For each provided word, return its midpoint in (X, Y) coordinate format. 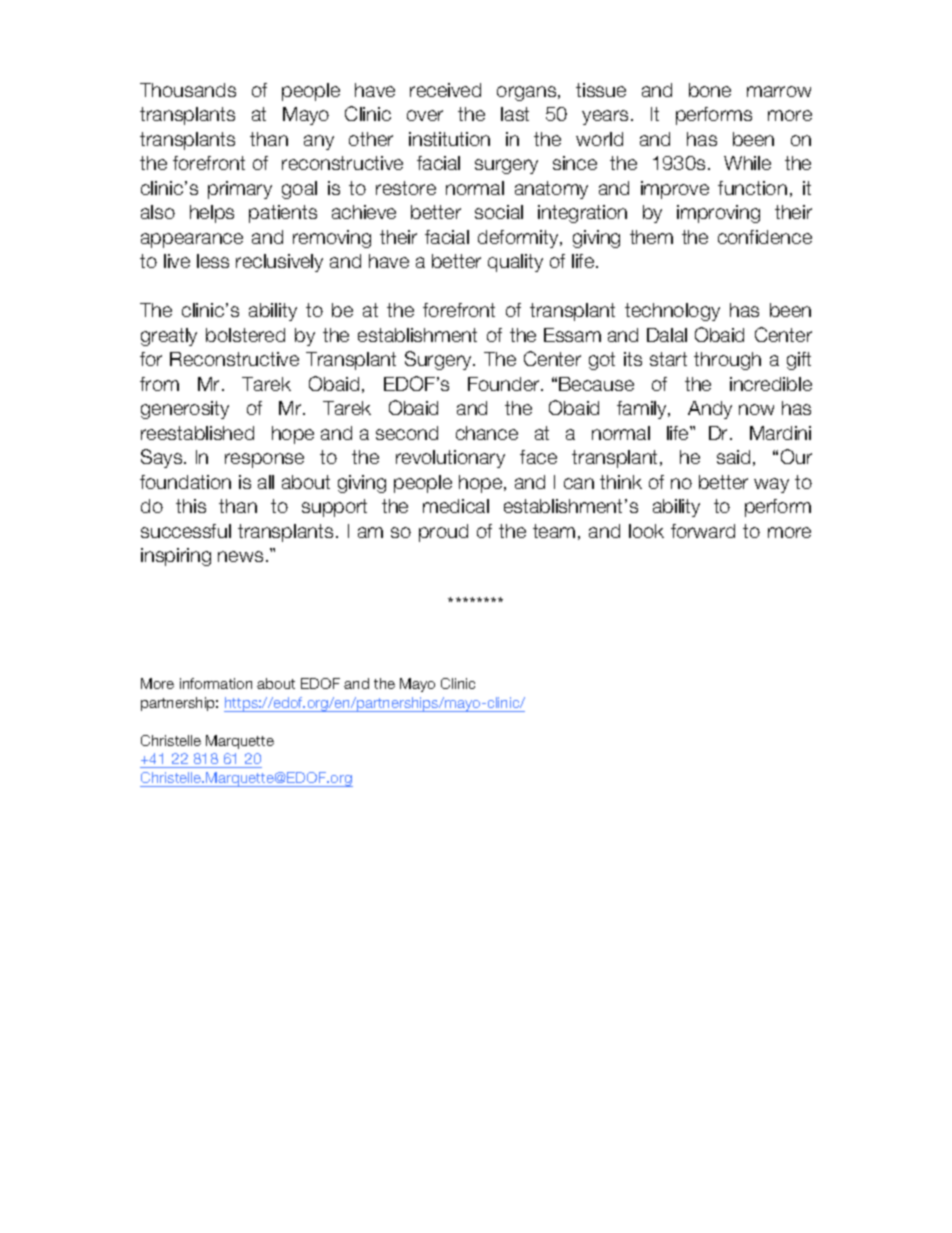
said (733, 457)
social (499, 212)
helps (212, 214)
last (515, 114)
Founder (505, 384)
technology (672, 312)
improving (718, 214)
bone (710, 90)
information (216, 683)
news (240, 556)
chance (487, 433)
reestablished (197, 433)
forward (703, 531)
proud (443, 533)
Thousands (188, 90)
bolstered (245, 335)
